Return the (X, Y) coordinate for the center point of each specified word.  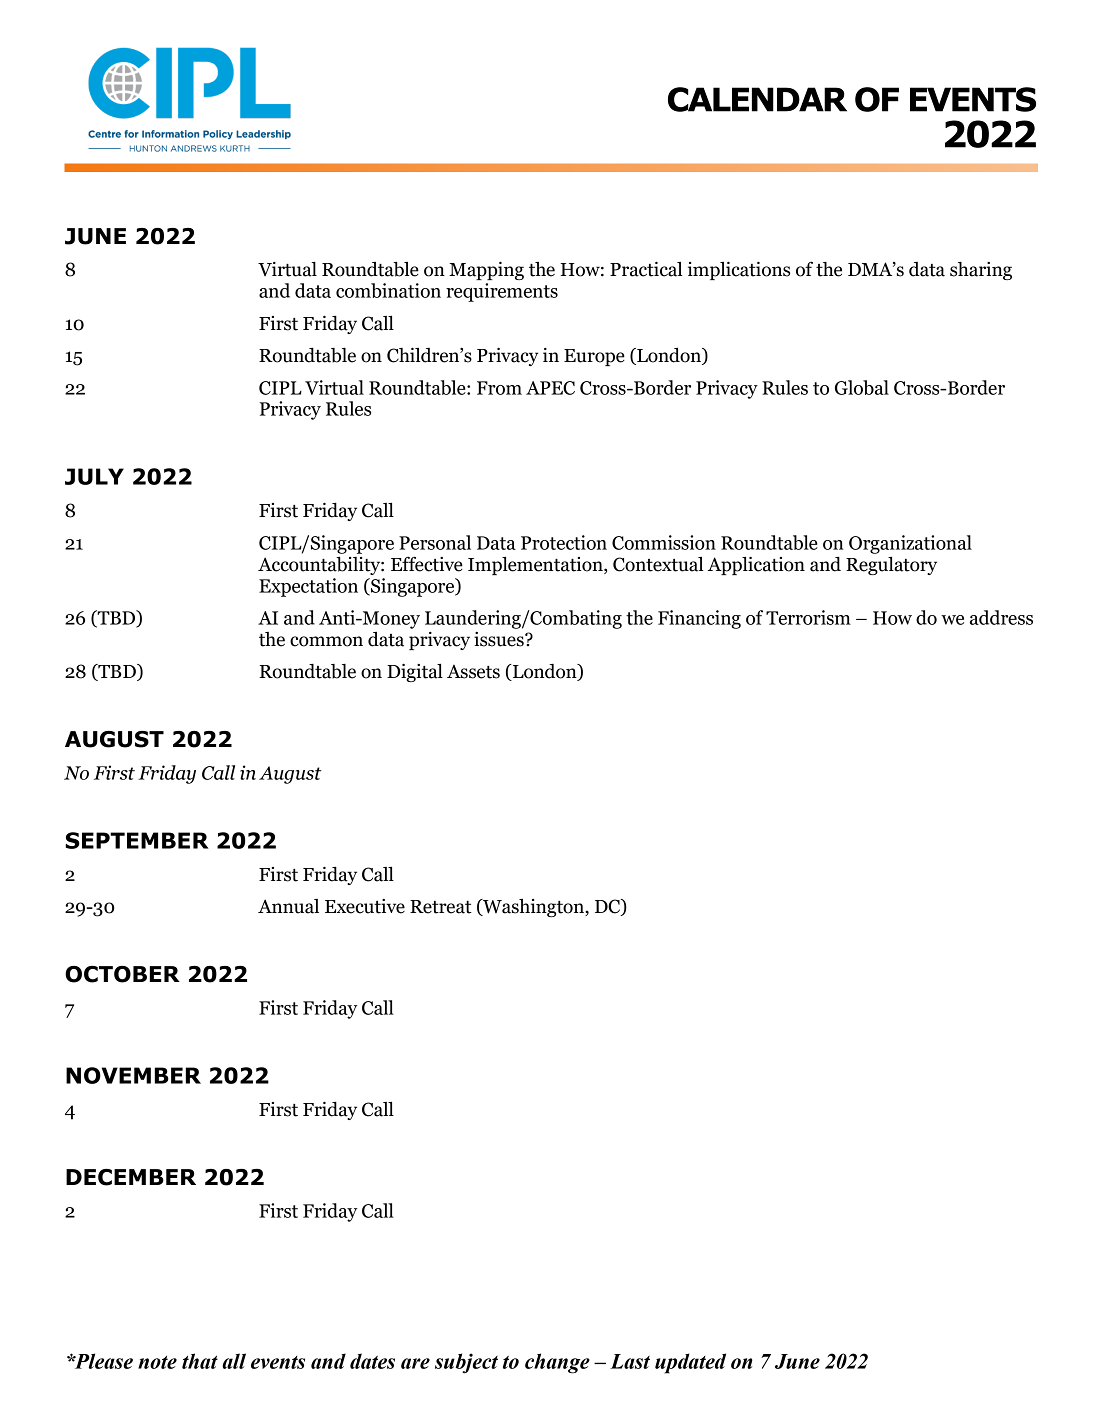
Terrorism (808, 617)
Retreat (441, 907)
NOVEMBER (133, 1075)
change (557, 1363)
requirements (502, 292)
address (1001, 617)
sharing (981, 271)
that (200, 1361)
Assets (473, 672)
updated (690, 1363)
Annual (288, 906)
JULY (94, 476)
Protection (564, 542)
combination (388, 290)
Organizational (910, 544)
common (326, 641)
